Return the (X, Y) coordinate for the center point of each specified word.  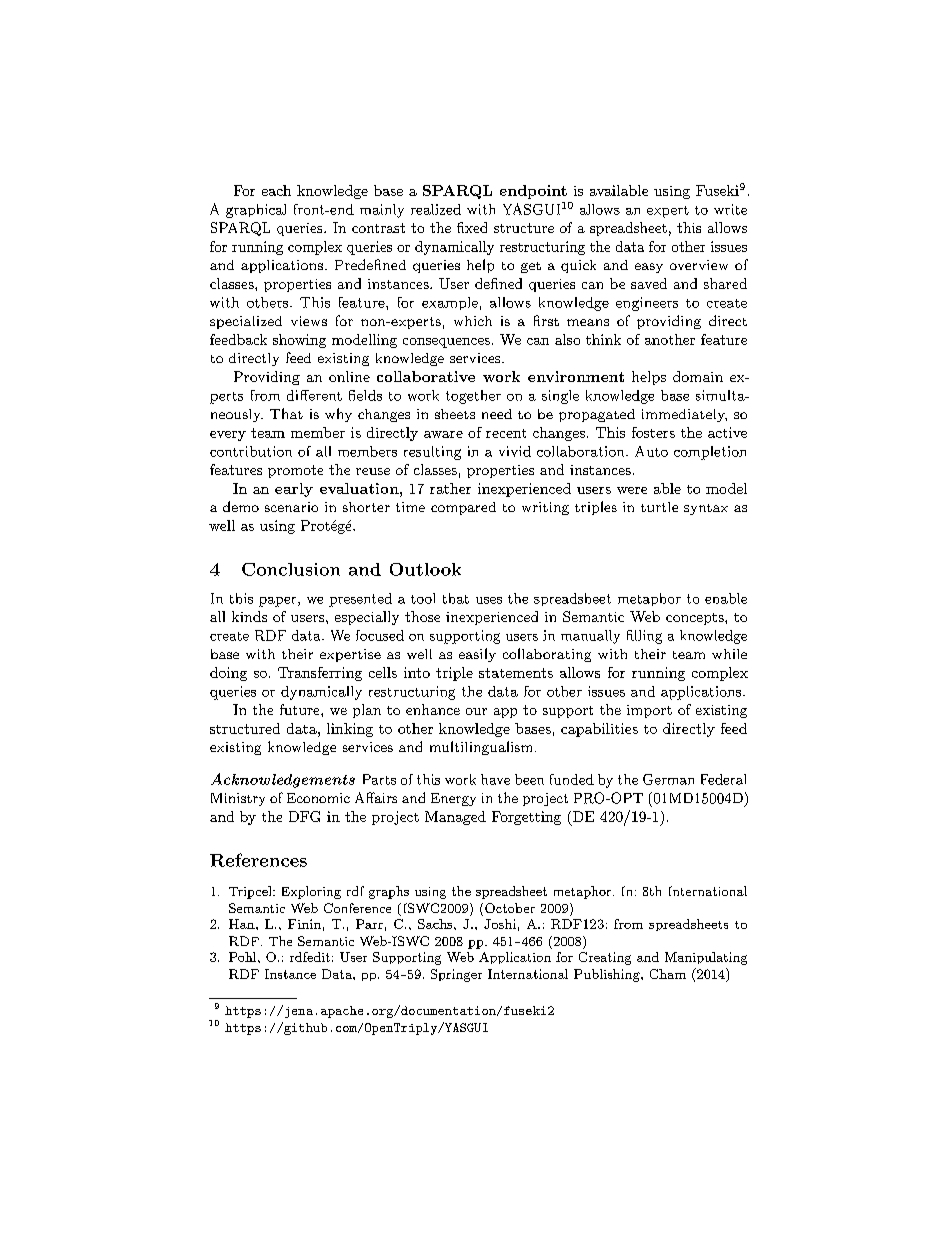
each (276, 190)
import (649, 711)
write (730, 209)
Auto (651, 451)
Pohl (244, 957)
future (301, 709)
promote (295, 471)
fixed (472, 227)
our (476, 711)
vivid (515, 451)
